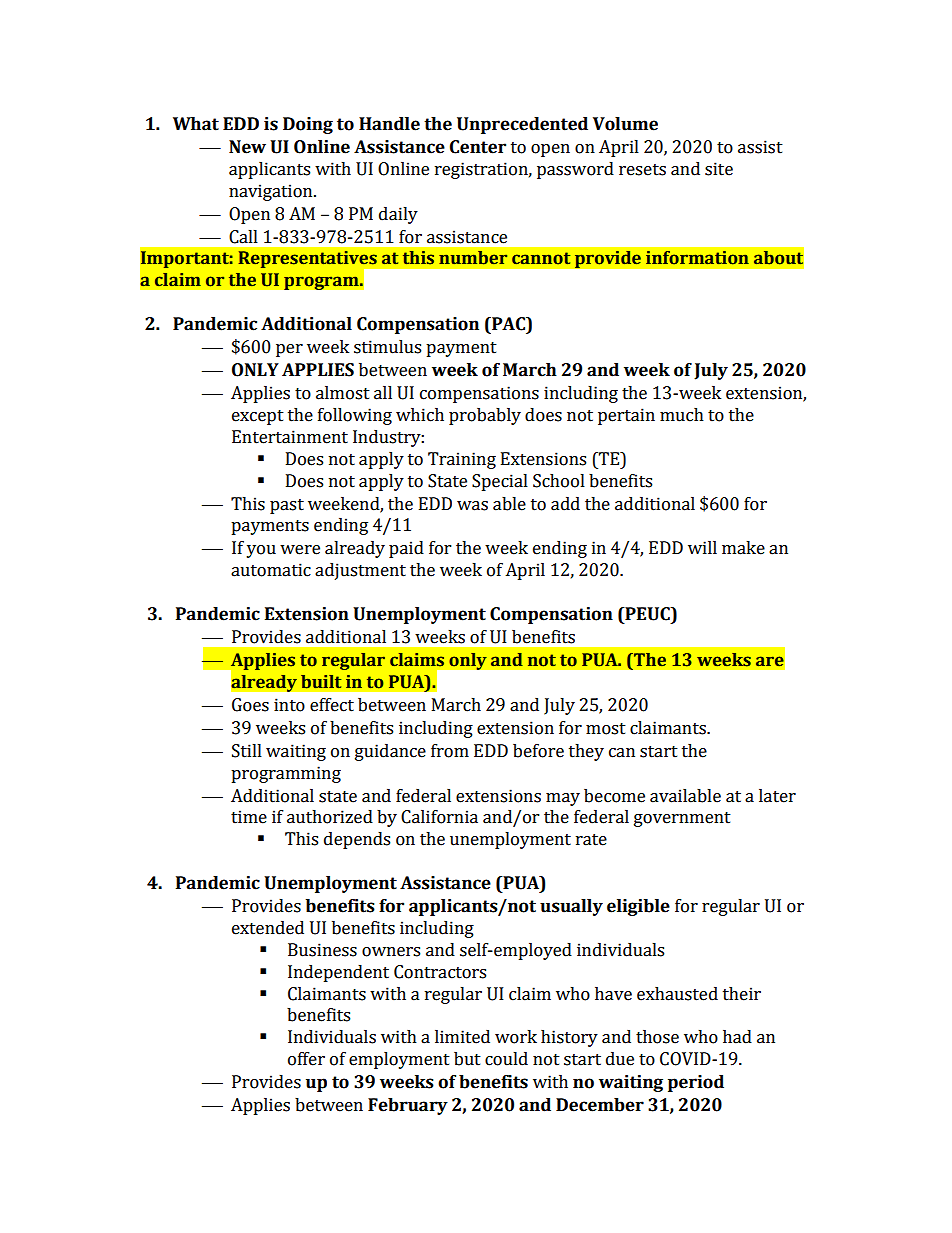 The height and width of the screenshot is (1233, 952). I want to click on Center, so click(478, 147).
